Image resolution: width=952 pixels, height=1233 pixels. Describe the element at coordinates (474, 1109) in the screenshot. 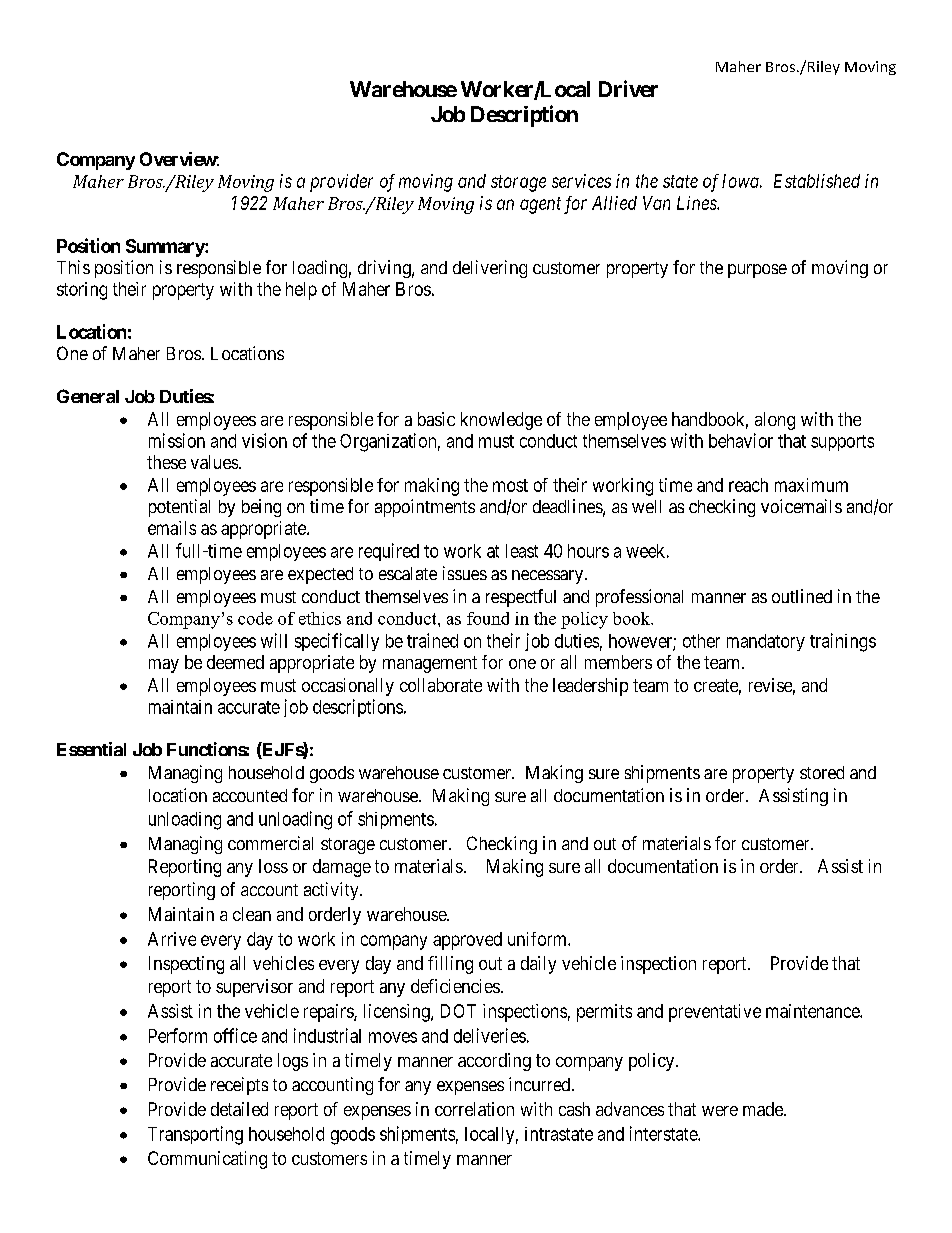

I see `correlation` at that location.
